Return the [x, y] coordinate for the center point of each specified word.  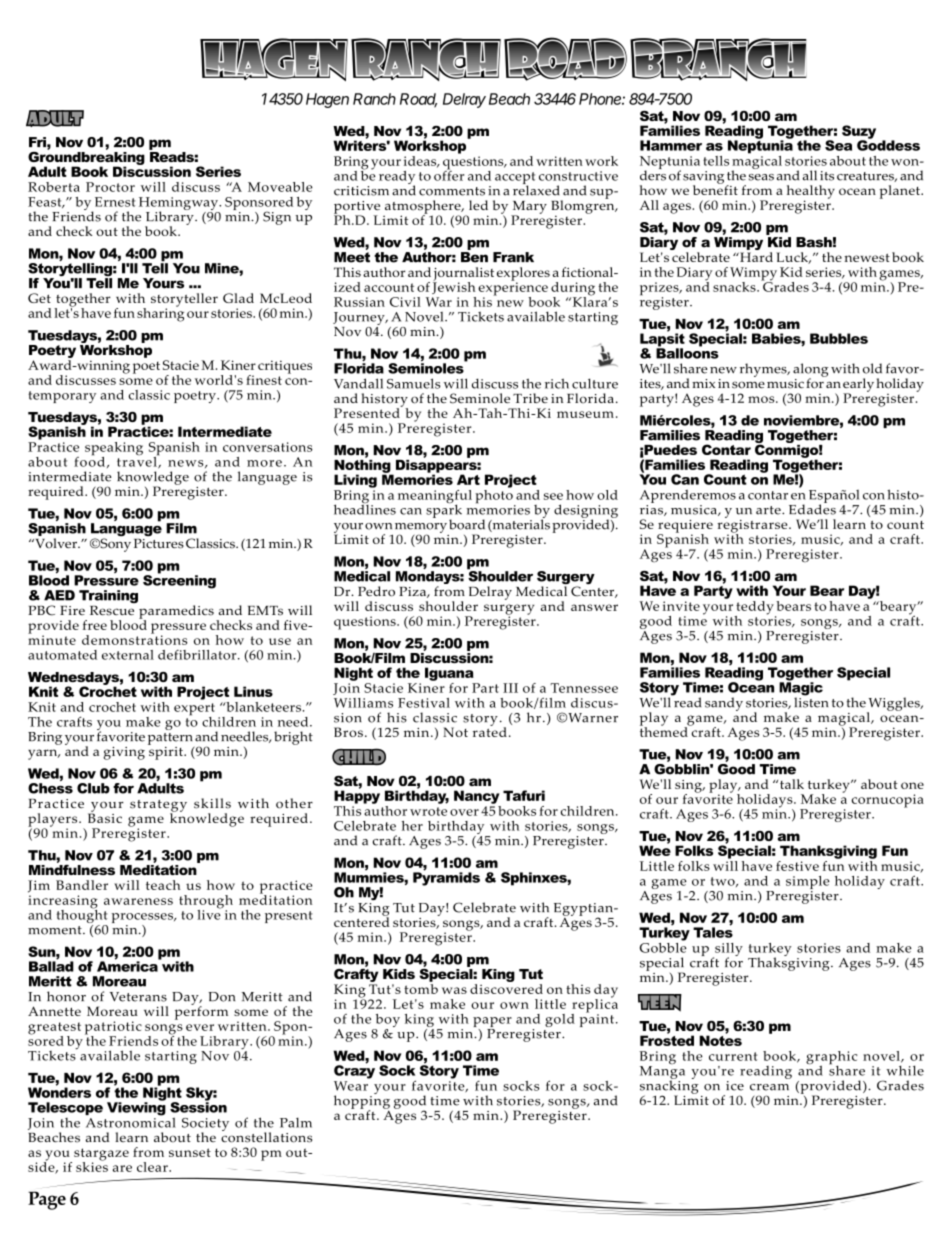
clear [153, 1167]
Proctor [110, 187]
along [811, 371]
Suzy [859, 133]
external [128, 655]
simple [808, 884]
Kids [399, 974]
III [510, 688]
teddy [755, 609]
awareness [138, 901]
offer [449, 174]
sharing [160, 314]
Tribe [530, 398]
